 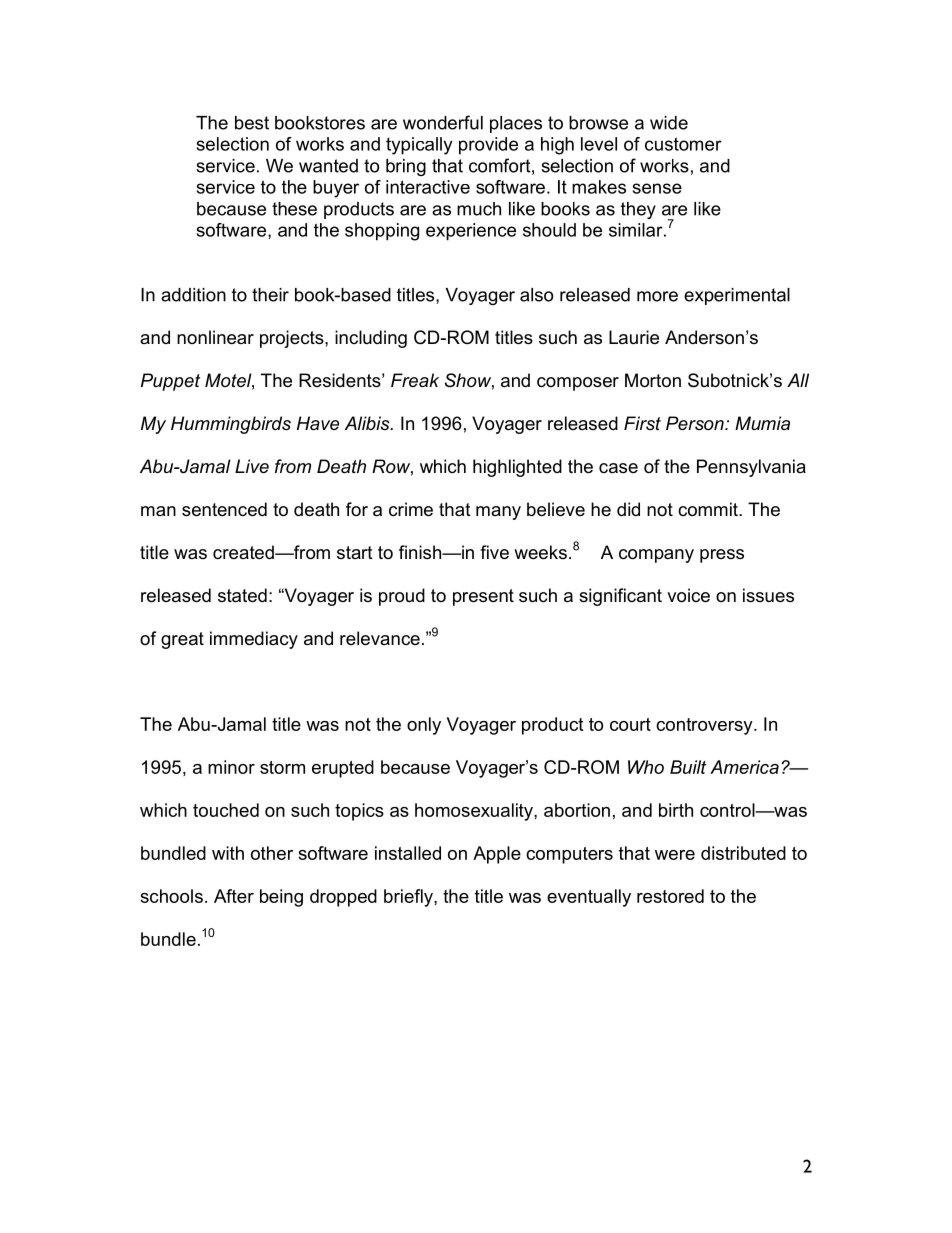 What do you see at coordinates (498, 513) in the document?
I see `many` at bounding box center [498, 513].
